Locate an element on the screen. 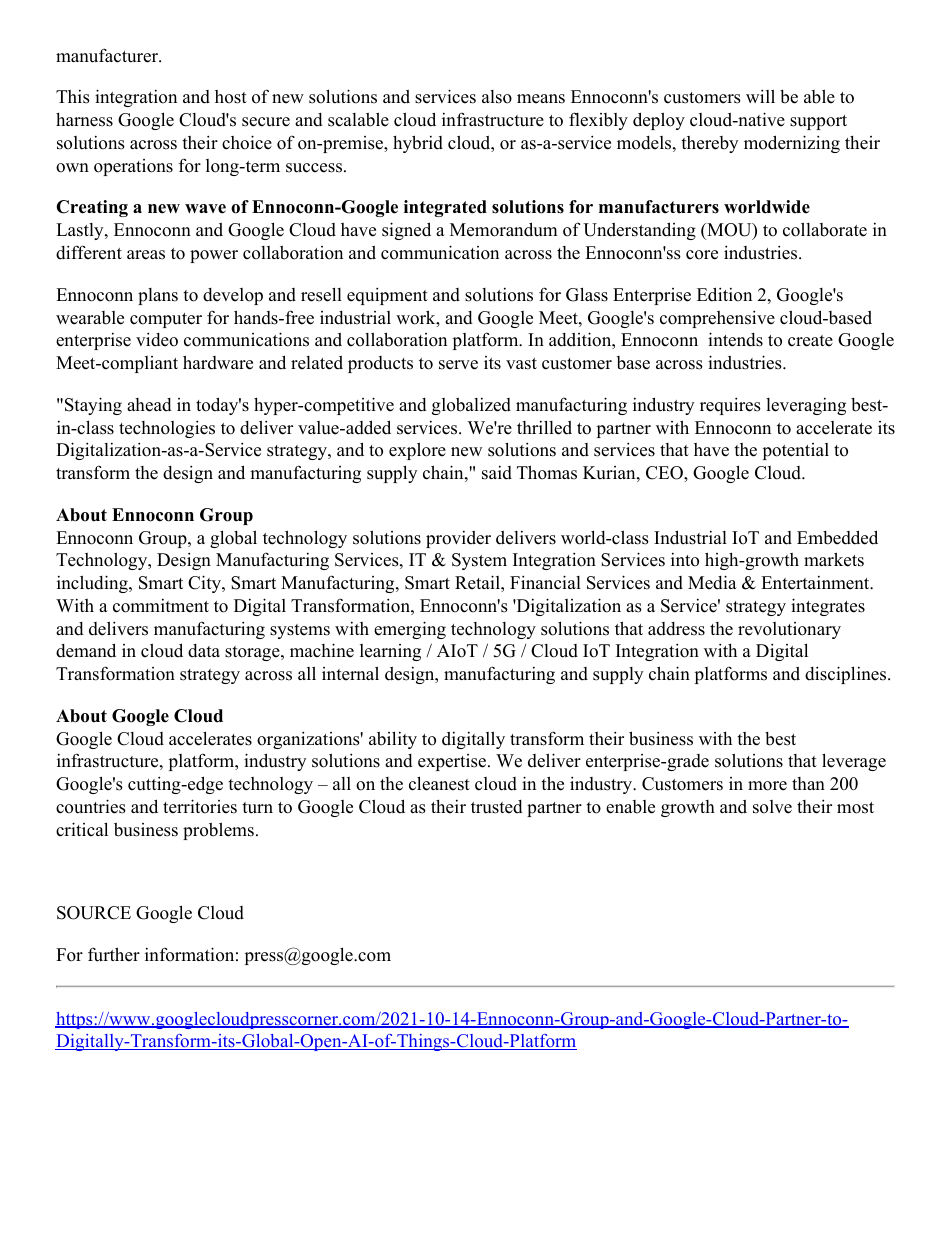  expertise is located at coordinates (453, 762).
